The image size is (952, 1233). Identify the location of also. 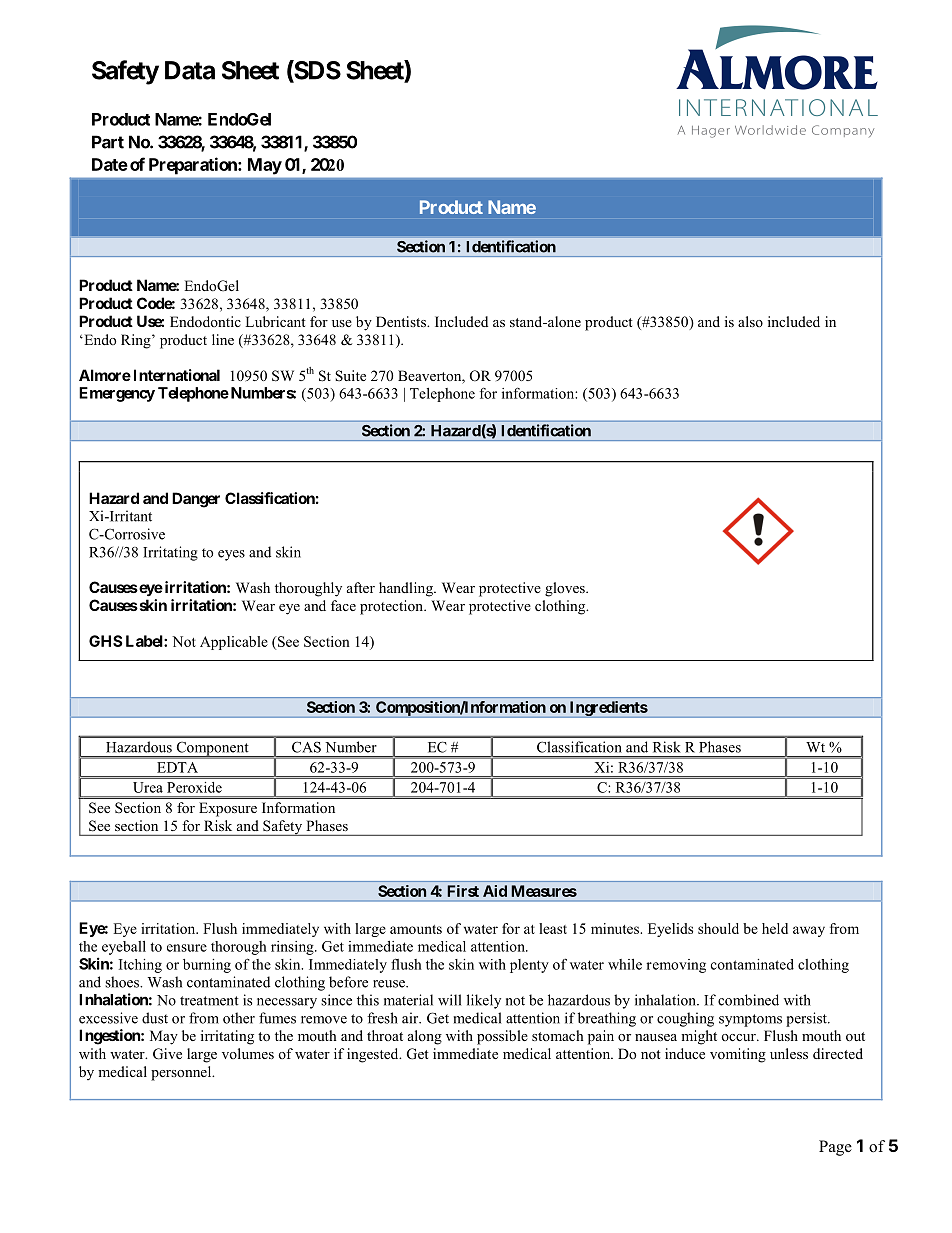
(750, 321).
